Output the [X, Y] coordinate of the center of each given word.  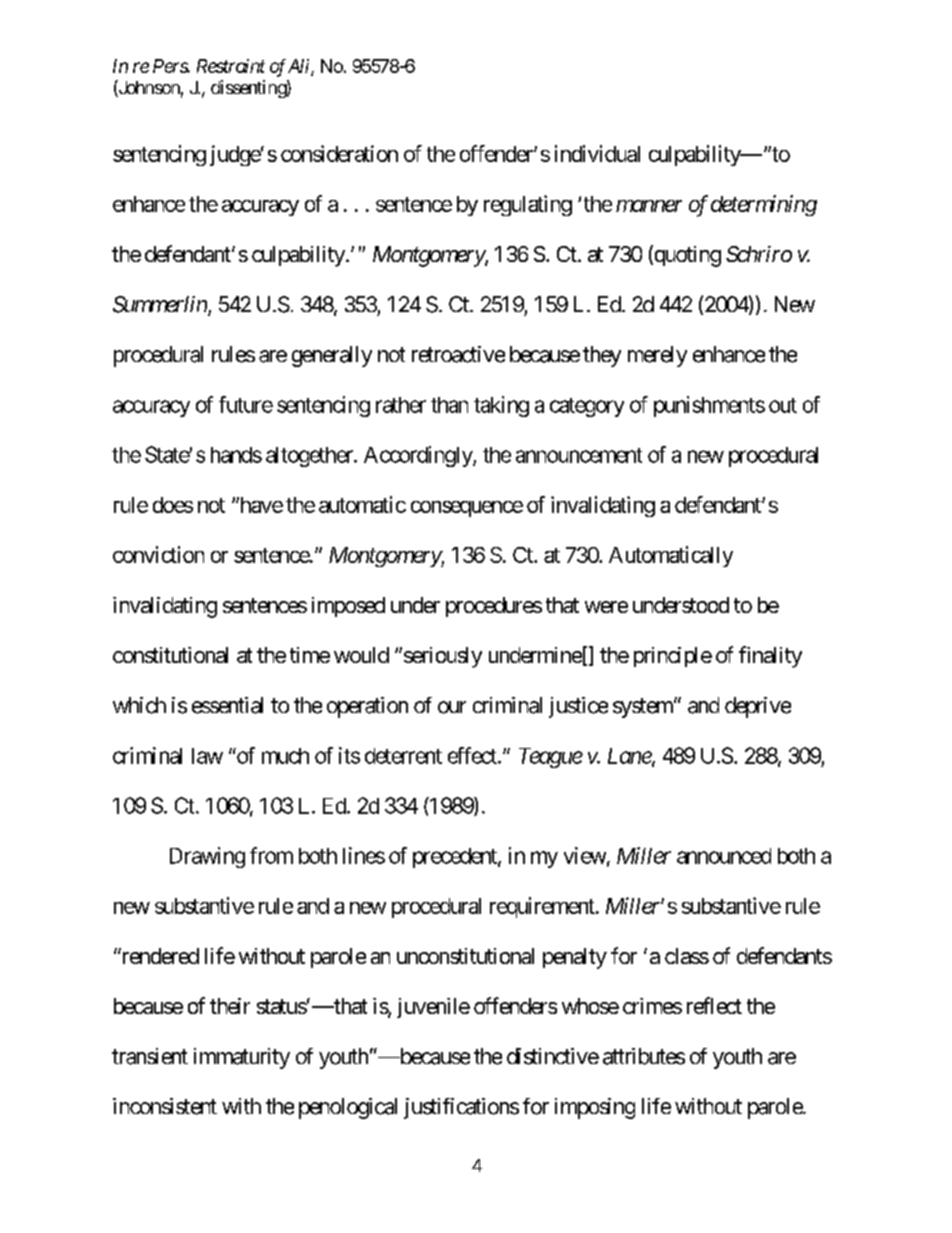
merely [657, 356]
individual [597, 153]
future [246, 404]
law [207, 756]
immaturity [242, 1058]
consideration [339, 153]
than [449, 405]
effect [473, 755]
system [644, 708]
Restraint [231, 66]
